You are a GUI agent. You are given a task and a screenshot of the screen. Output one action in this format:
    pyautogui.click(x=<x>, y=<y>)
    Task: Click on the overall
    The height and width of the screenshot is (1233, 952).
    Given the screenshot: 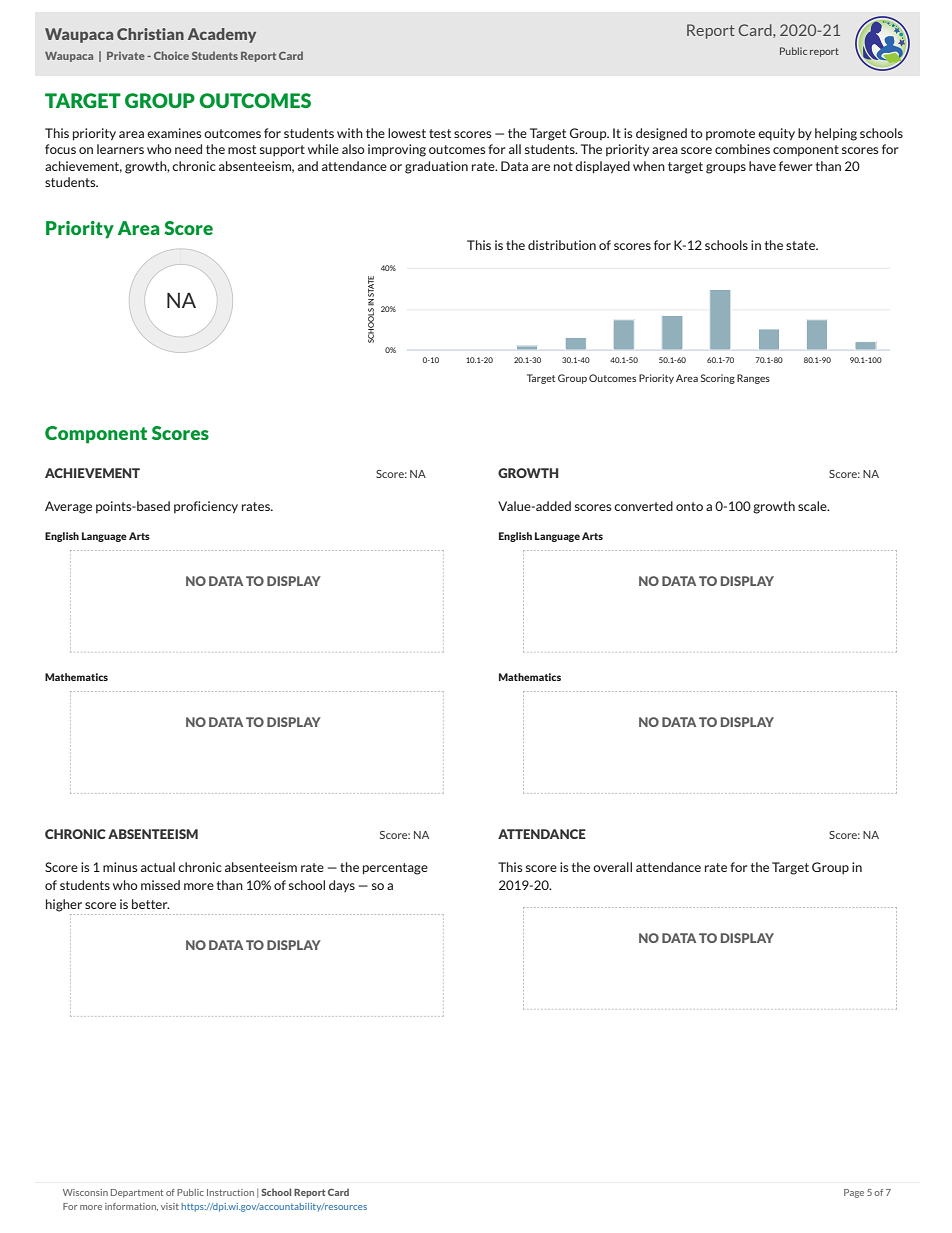 What is the action you would take?
    pyautogui.click(x=612, y=867)
